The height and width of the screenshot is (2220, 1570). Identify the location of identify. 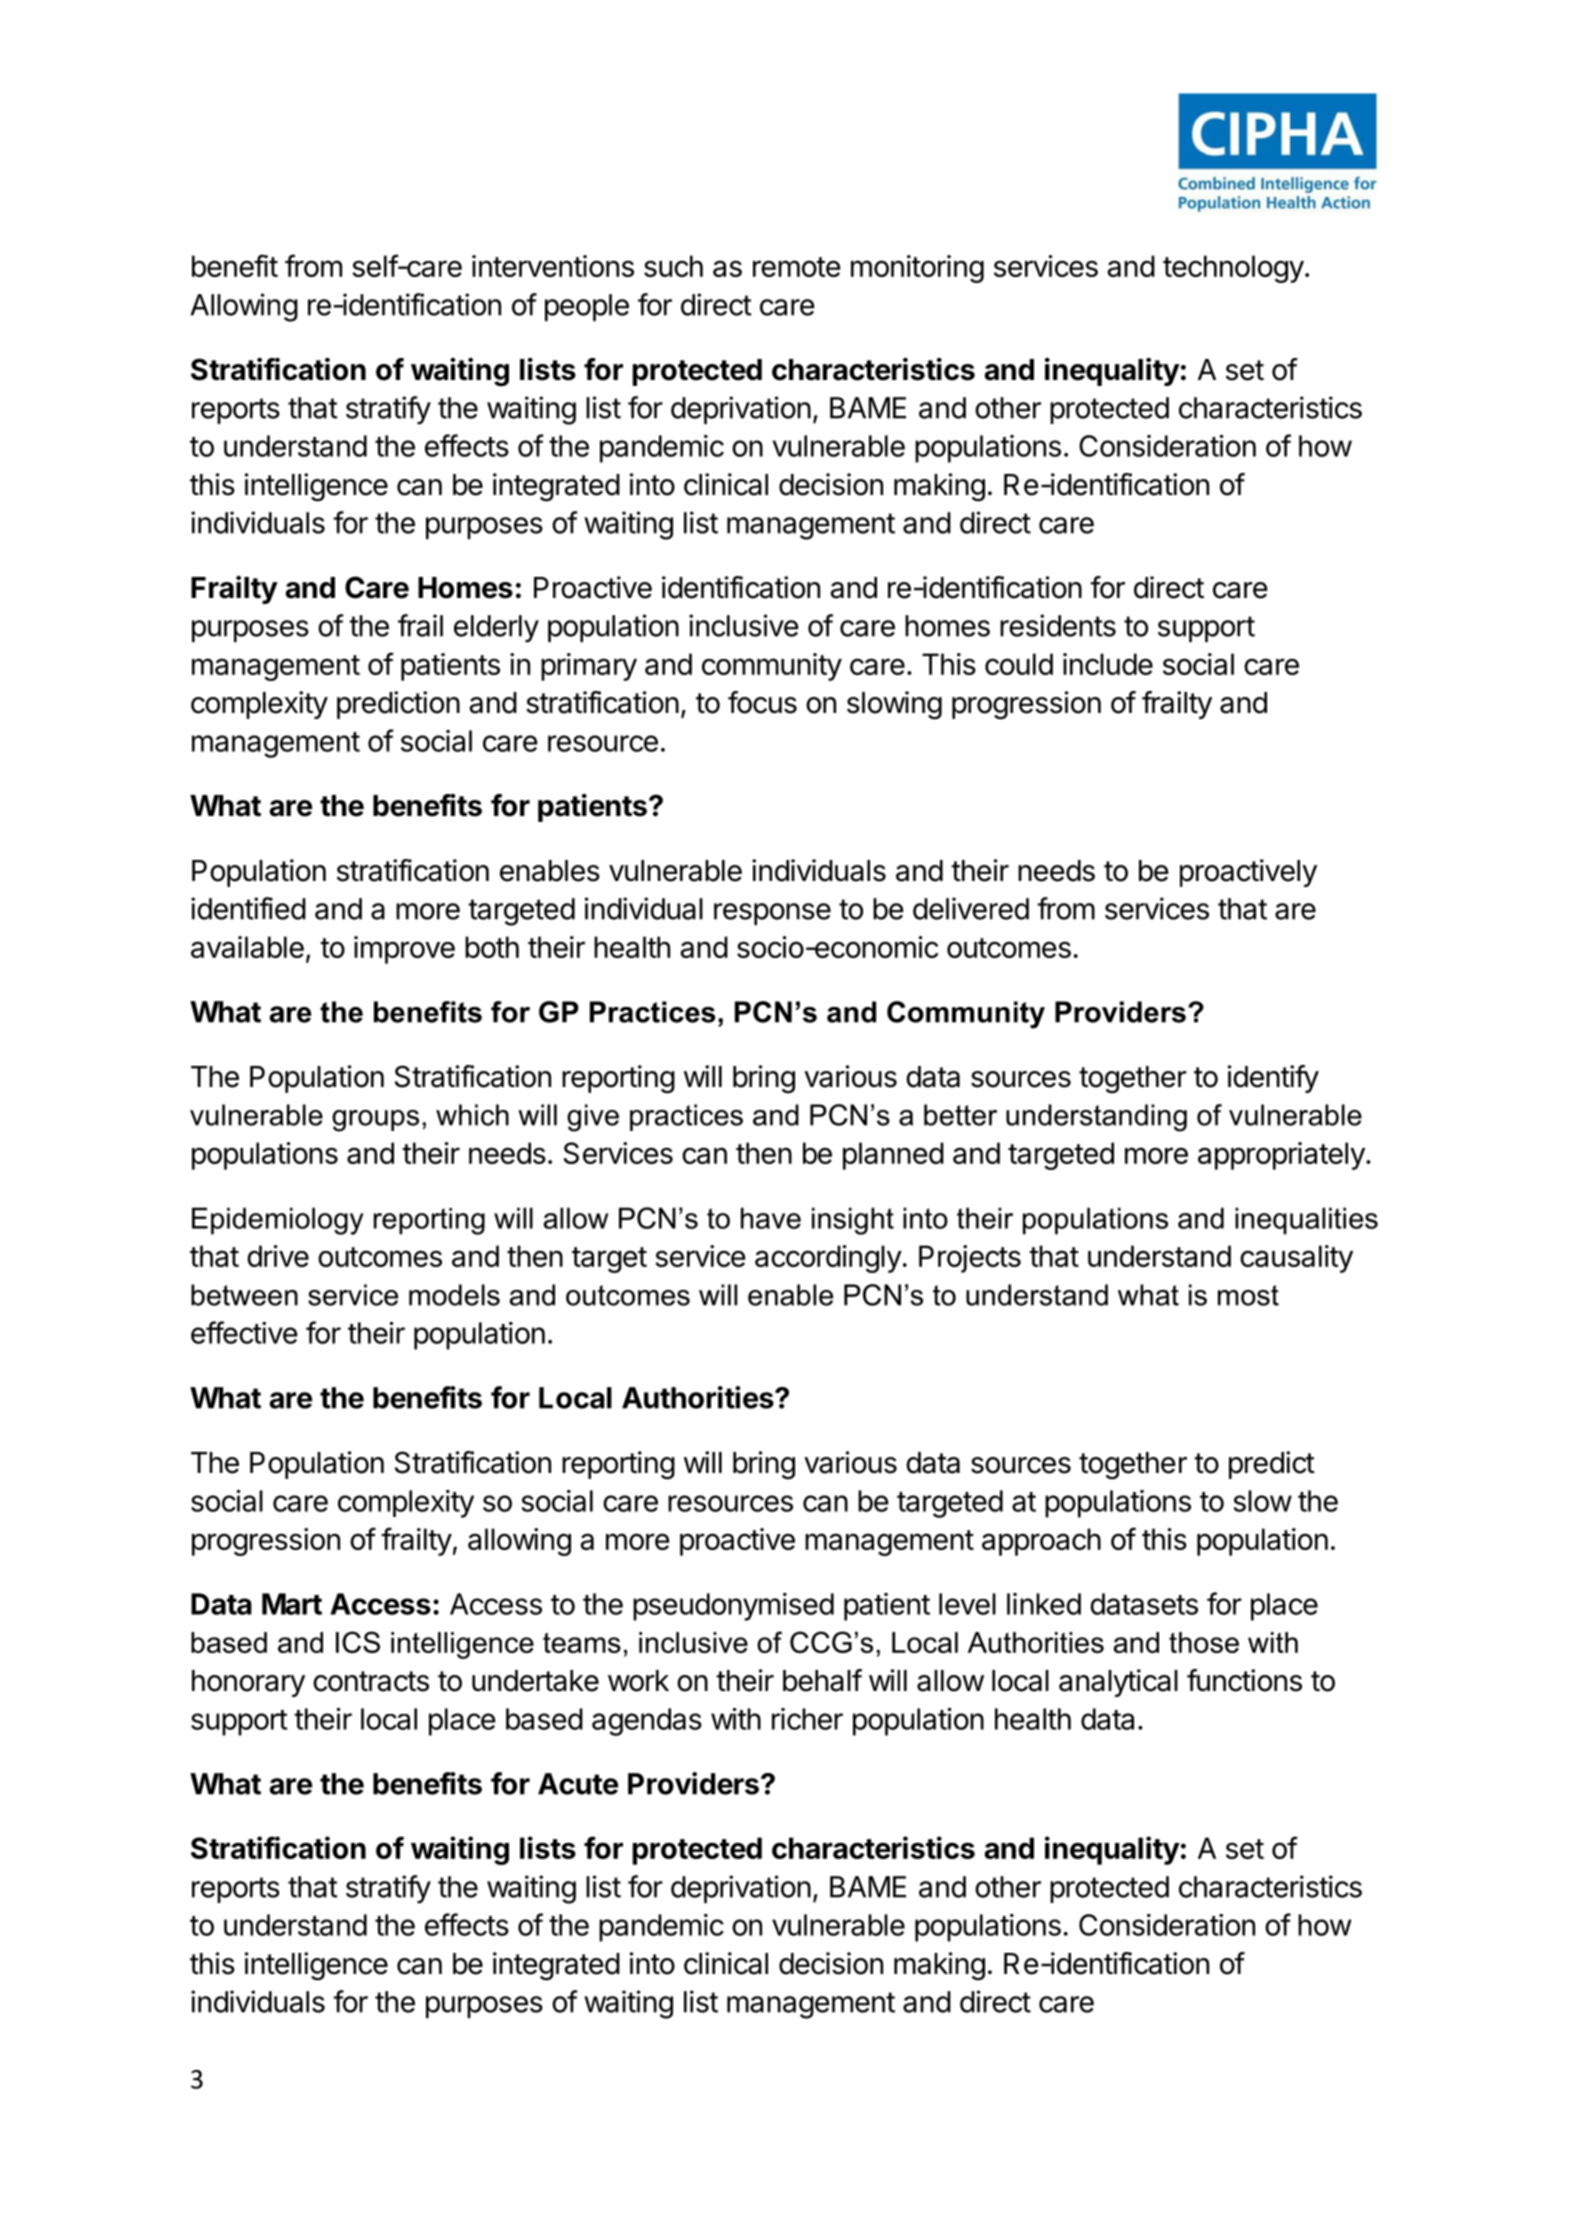
(1273, 1079).
